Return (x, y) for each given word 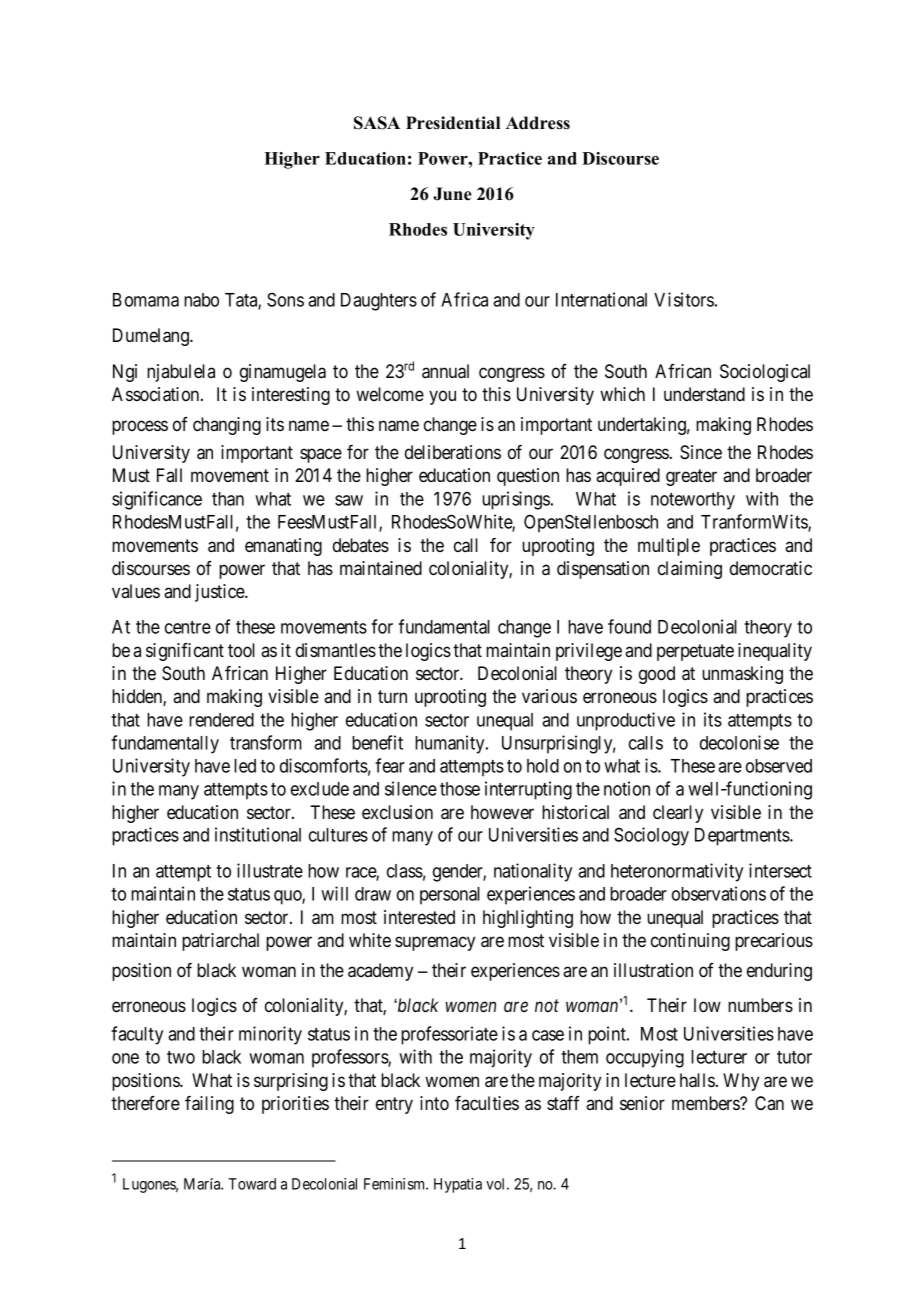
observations (719, 893)
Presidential (453, 123)
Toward (252, 1184)
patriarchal (220, 942)
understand (704, 394)
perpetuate (695, 652)
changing (227, 426)
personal (450, 896)
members (706, 1103)
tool (241, 650)
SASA (377, 123)
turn (392, 696)
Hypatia (458, 1185)
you (442, 397)
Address (538, 123)
